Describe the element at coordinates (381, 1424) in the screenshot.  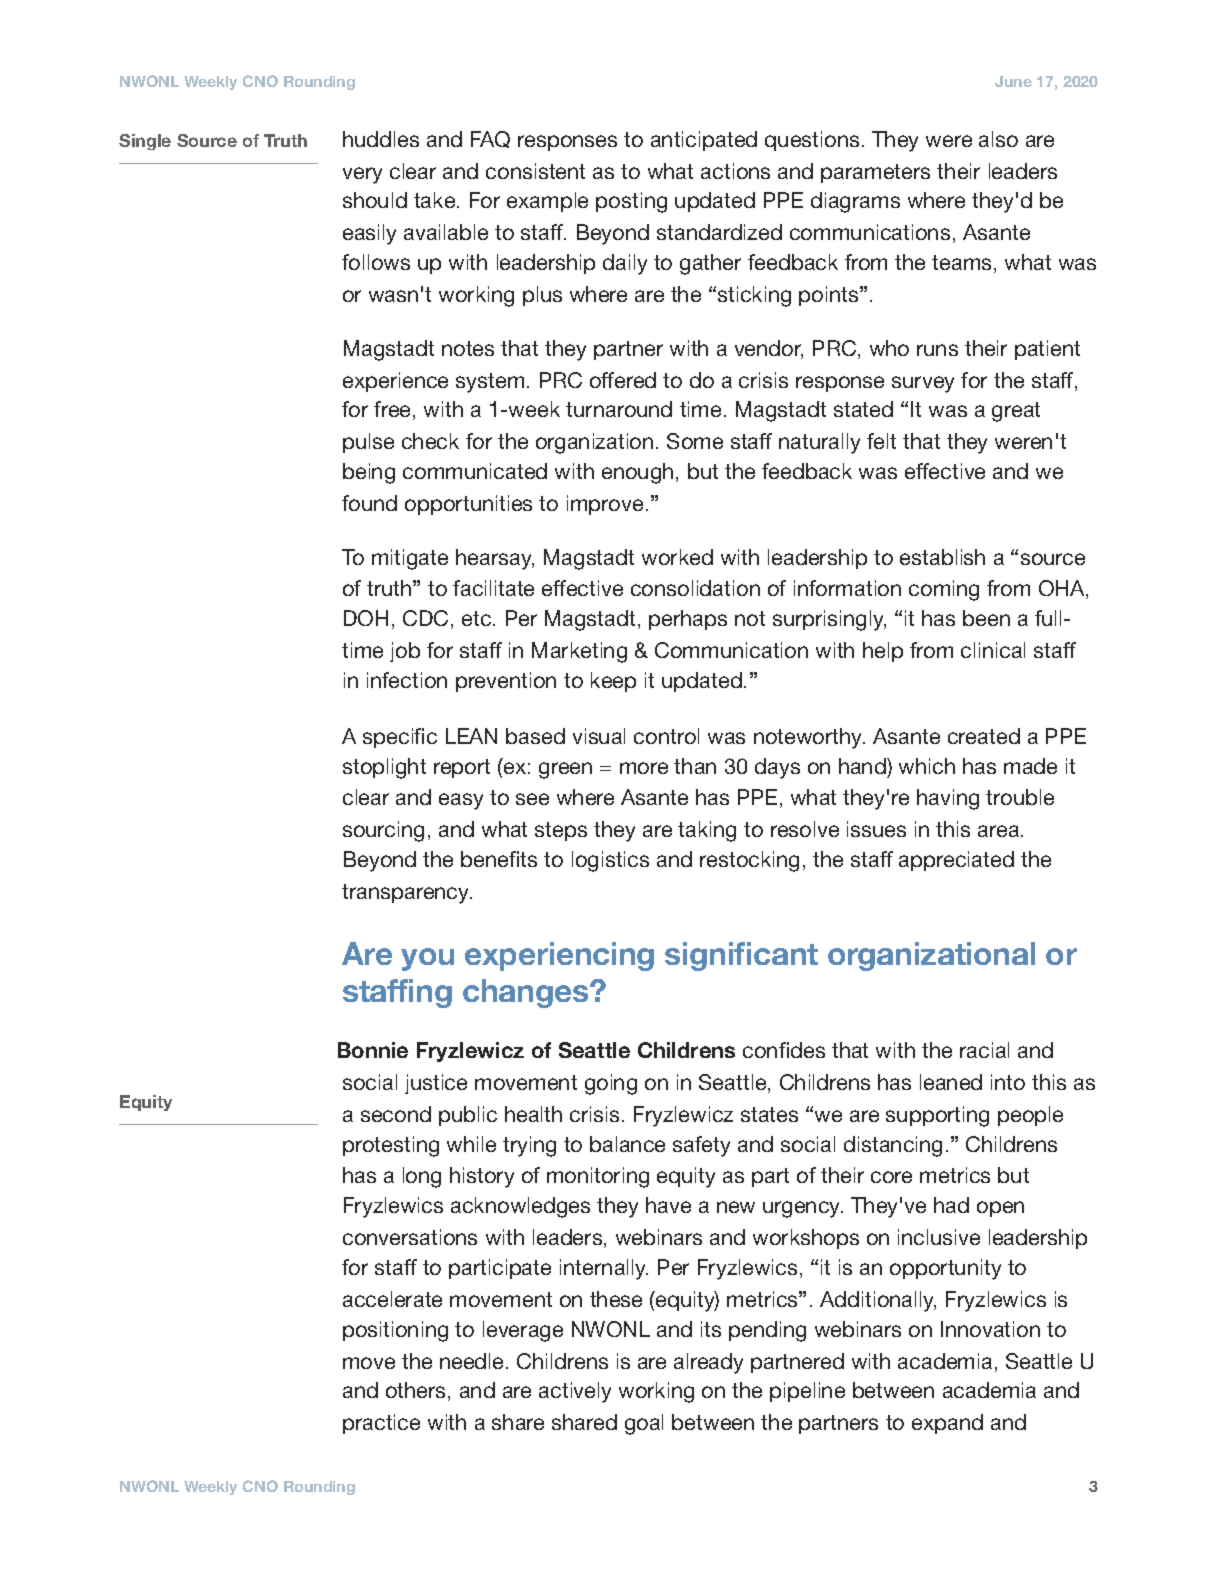
I see `practice` at that location.
